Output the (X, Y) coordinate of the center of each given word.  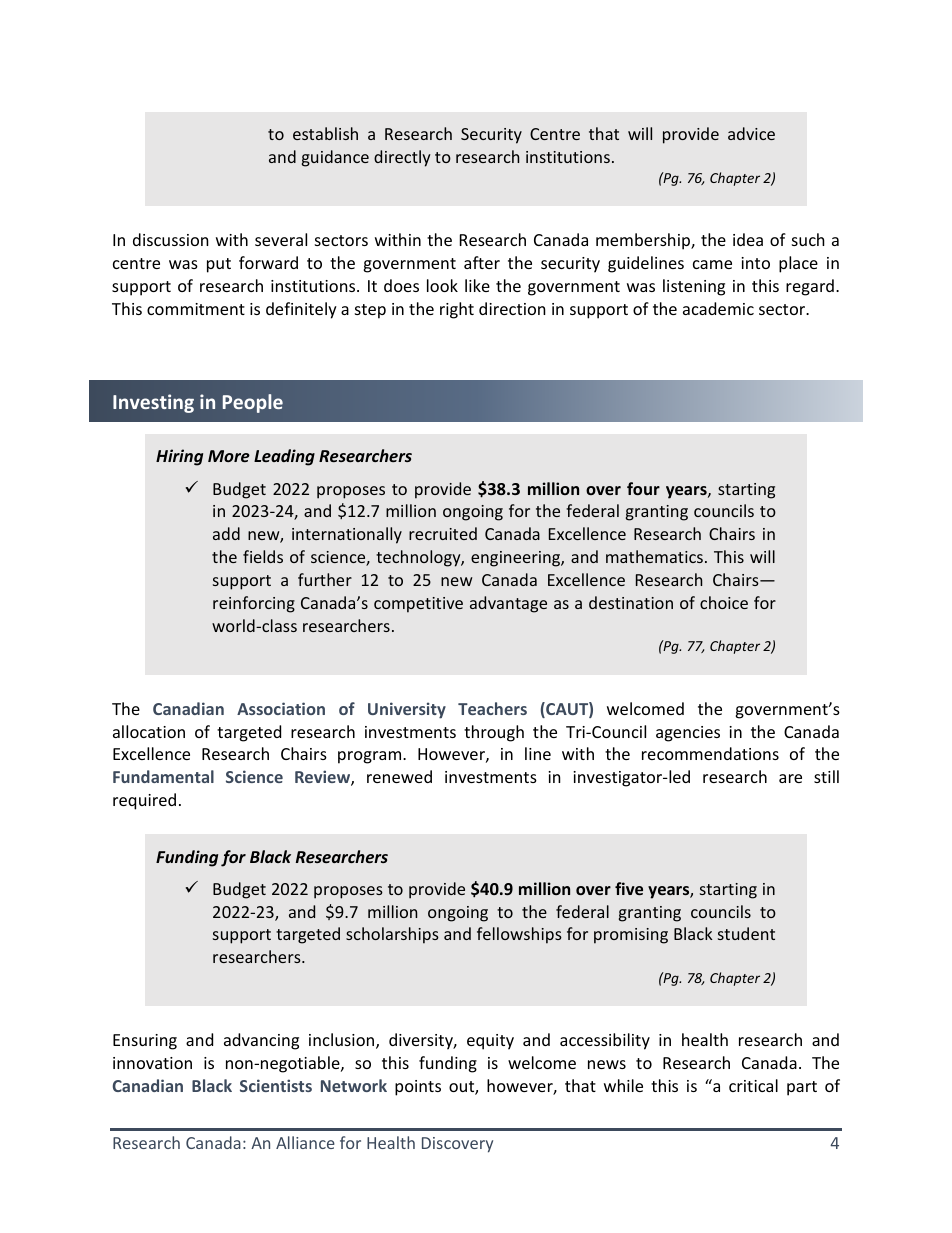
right (457, 310)
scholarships (392, 935)
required (144, 801)
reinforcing (254, 604)
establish (325, 133)
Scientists (276, 1085)
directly (402, 158)
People (253, 403)
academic (718, 308)
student (746, 933)
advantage (508, 604)
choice (724, 602)
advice (751, 133)
